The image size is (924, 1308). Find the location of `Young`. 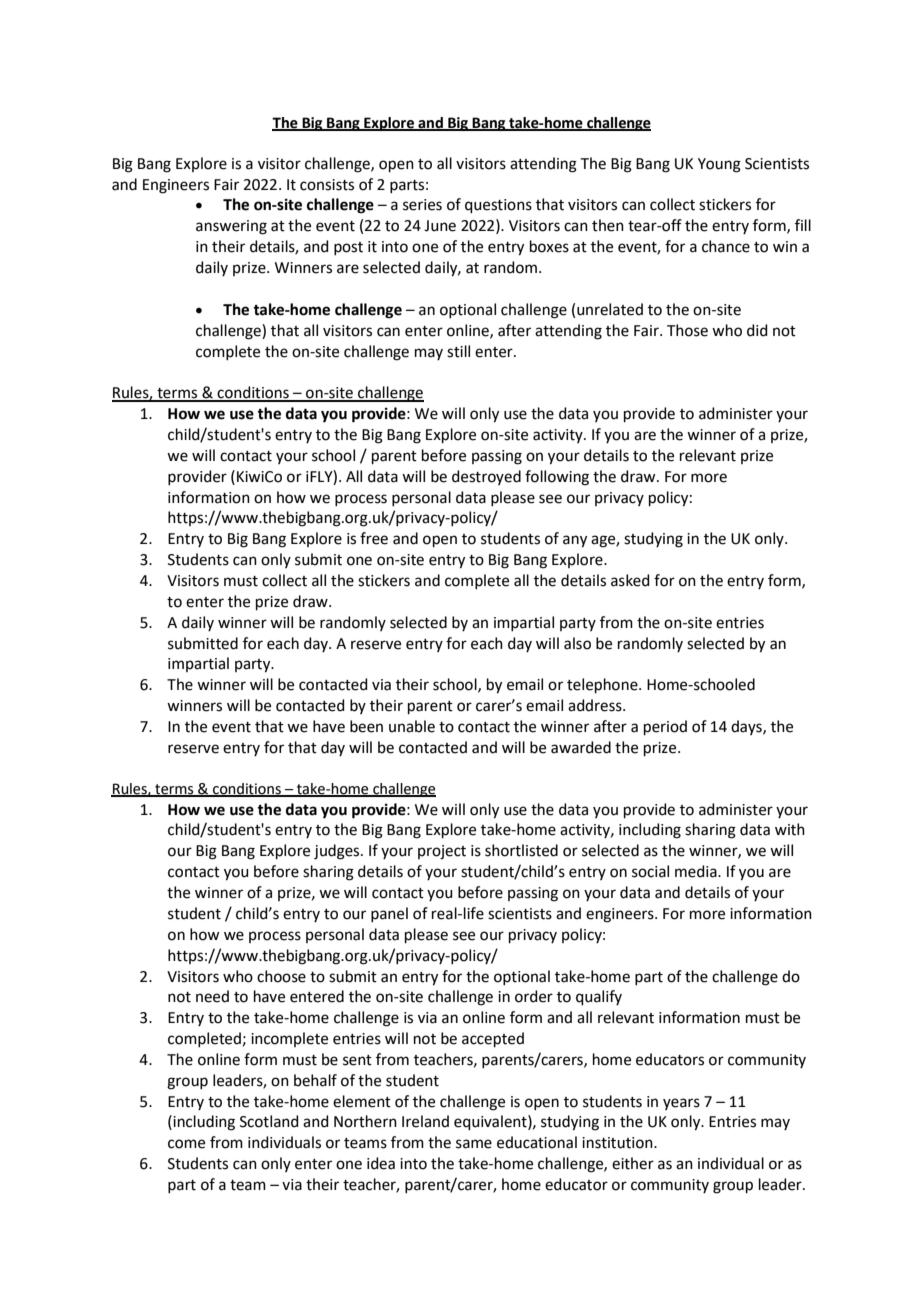

Young is located at coordinates (719, 165).
